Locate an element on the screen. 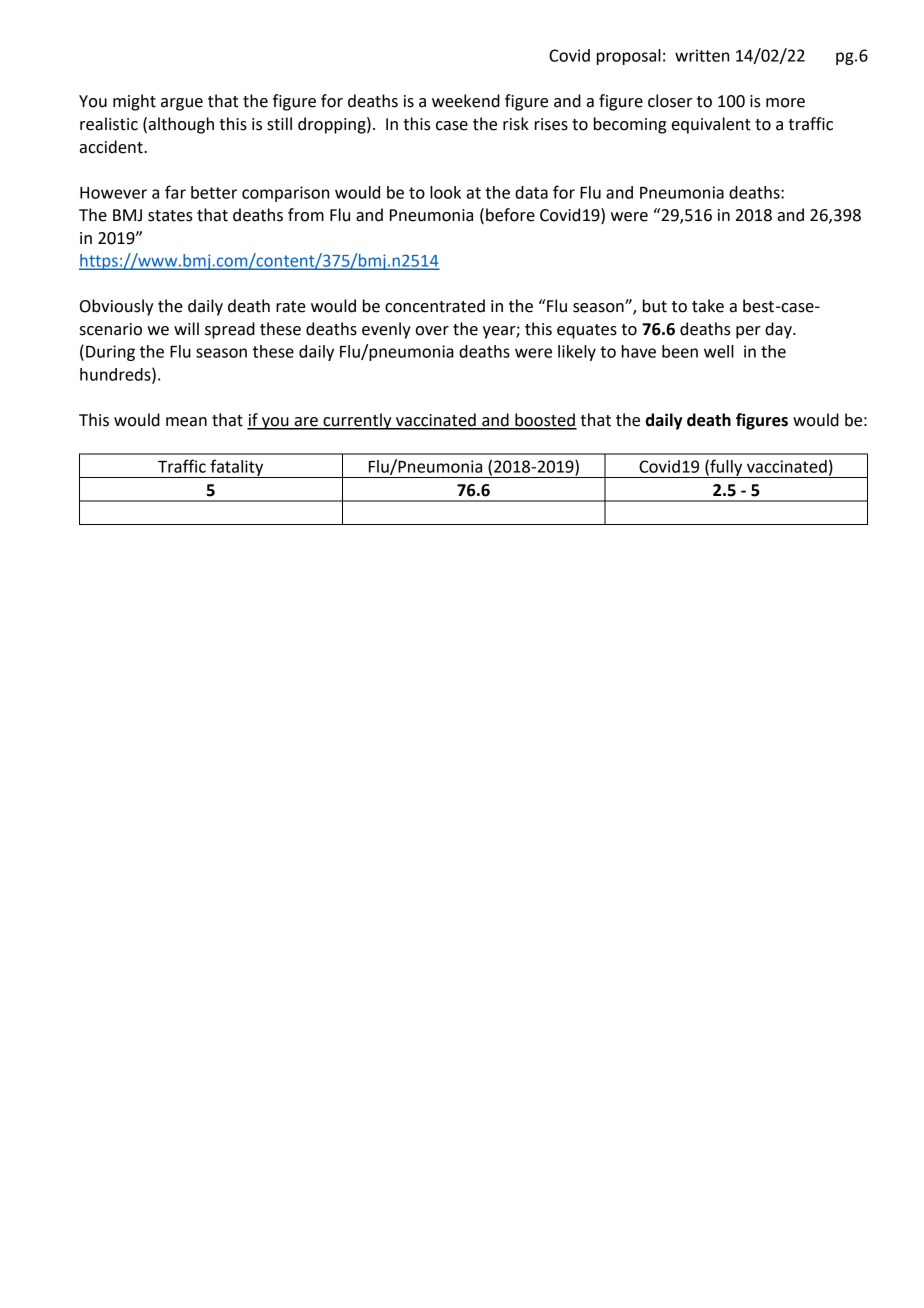 This screenshot has width=924, height=1308. weekend is located at coordinates (466, 101).
